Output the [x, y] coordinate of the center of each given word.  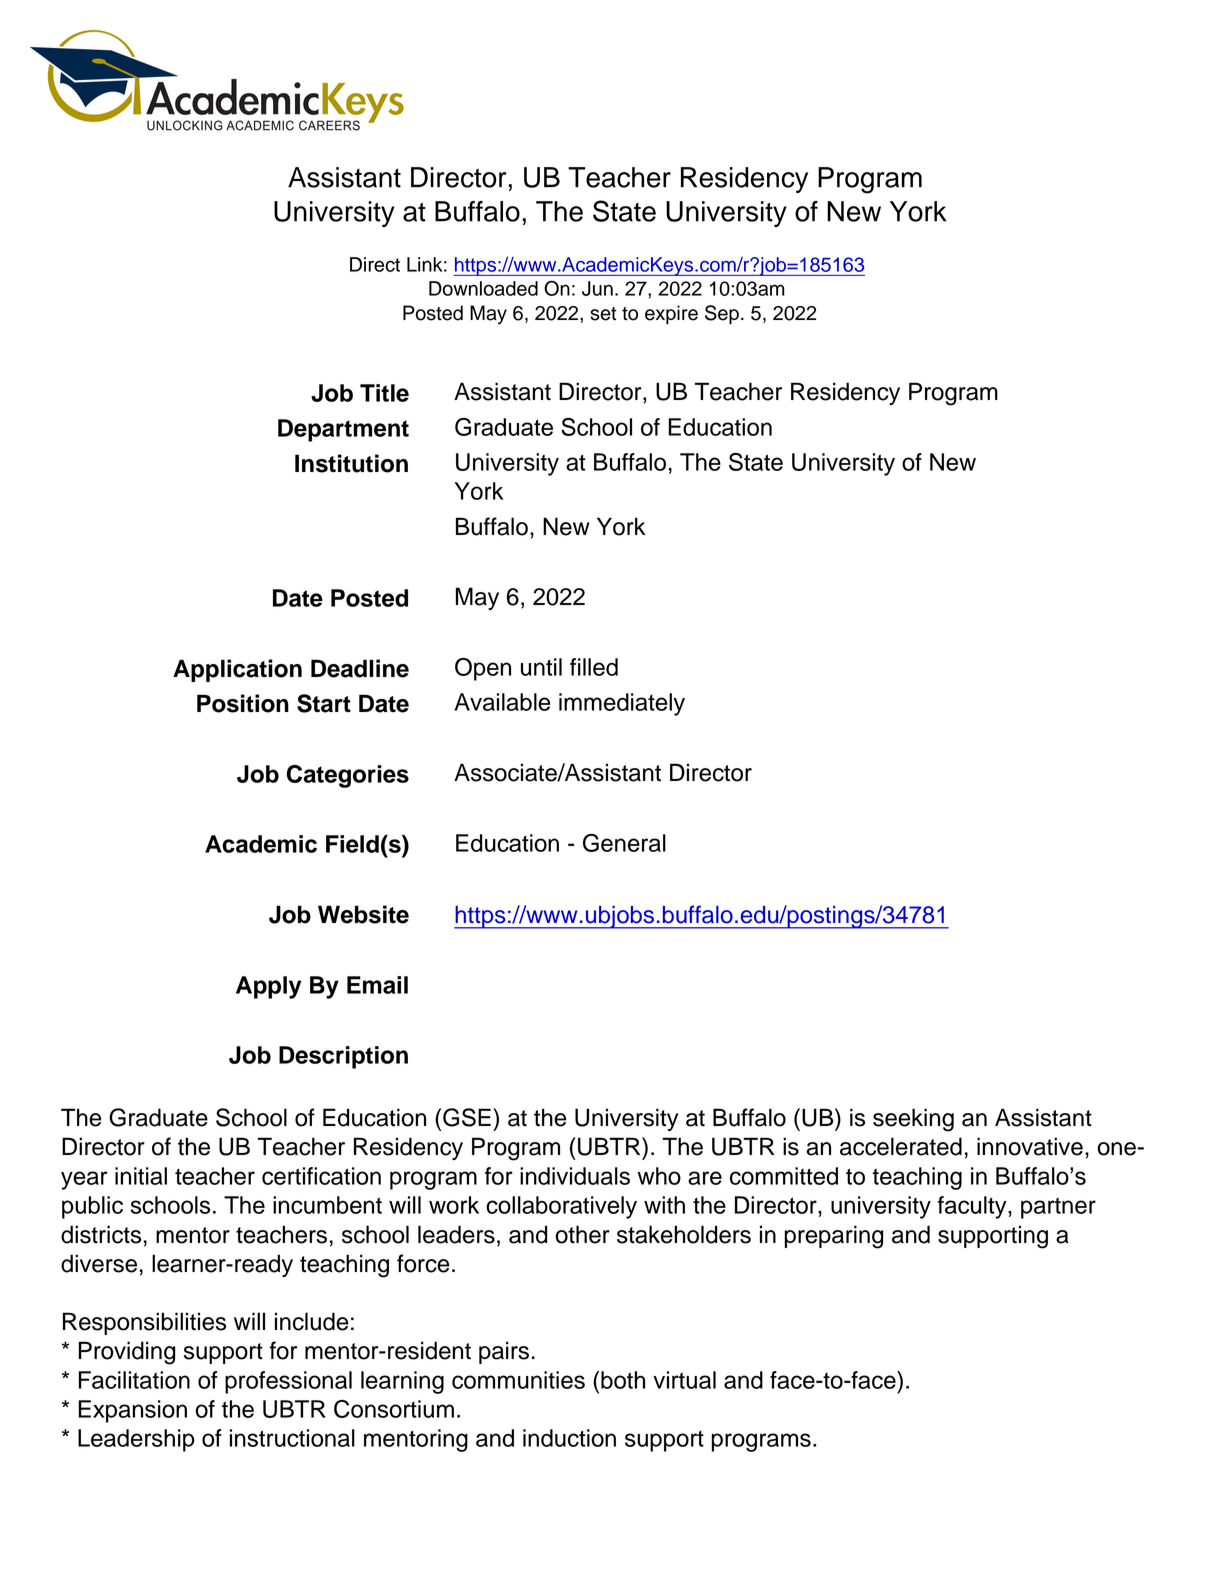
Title [384, 393]
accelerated [901, 1146]
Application [237, 670]
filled [594, 667]
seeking [913, 1120]
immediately [622, 704]
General [624, 843]
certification [321, 1176]
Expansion [132, 1411]
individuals [575, 1176]
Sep [722, 314]
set [603, 314]
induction [569, 1438]
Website [363, 914]
